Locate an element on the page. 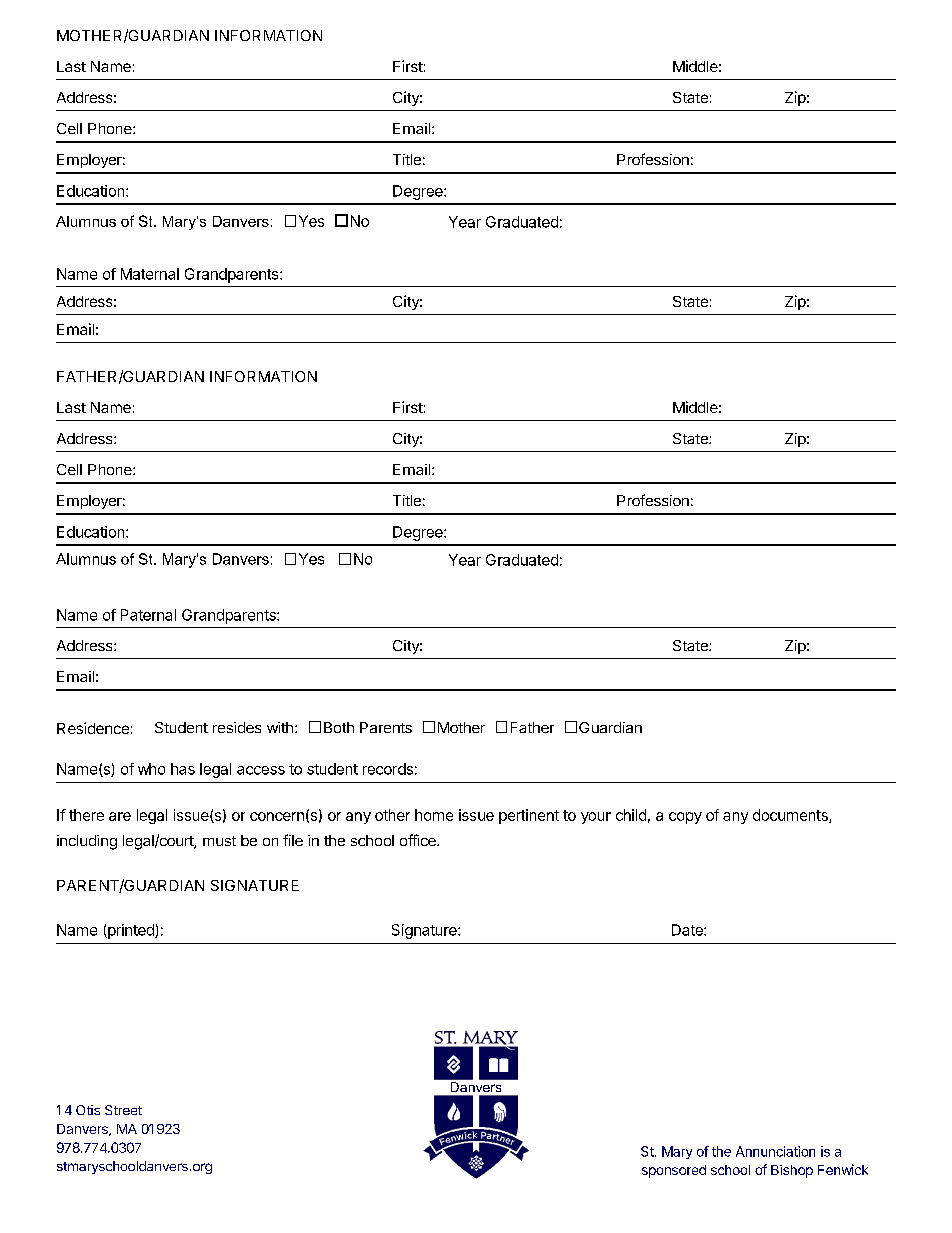 The image size is (952, 1233). Maternal is located at coordinates (150, 274).
